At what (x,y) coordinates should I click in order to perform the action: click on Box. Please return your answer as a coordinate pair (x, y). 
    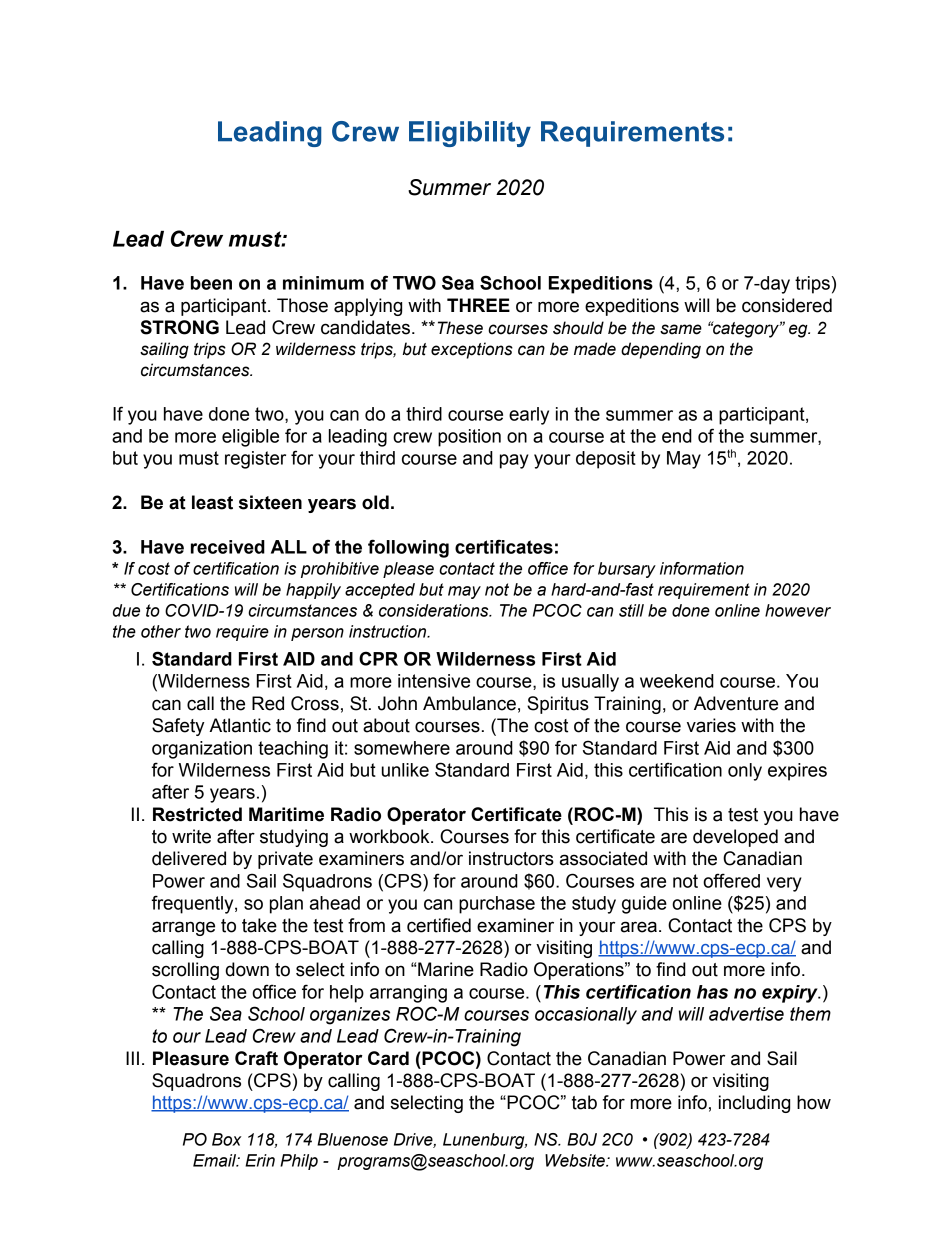
    Looking at the image, I should click on (226, 1139).
